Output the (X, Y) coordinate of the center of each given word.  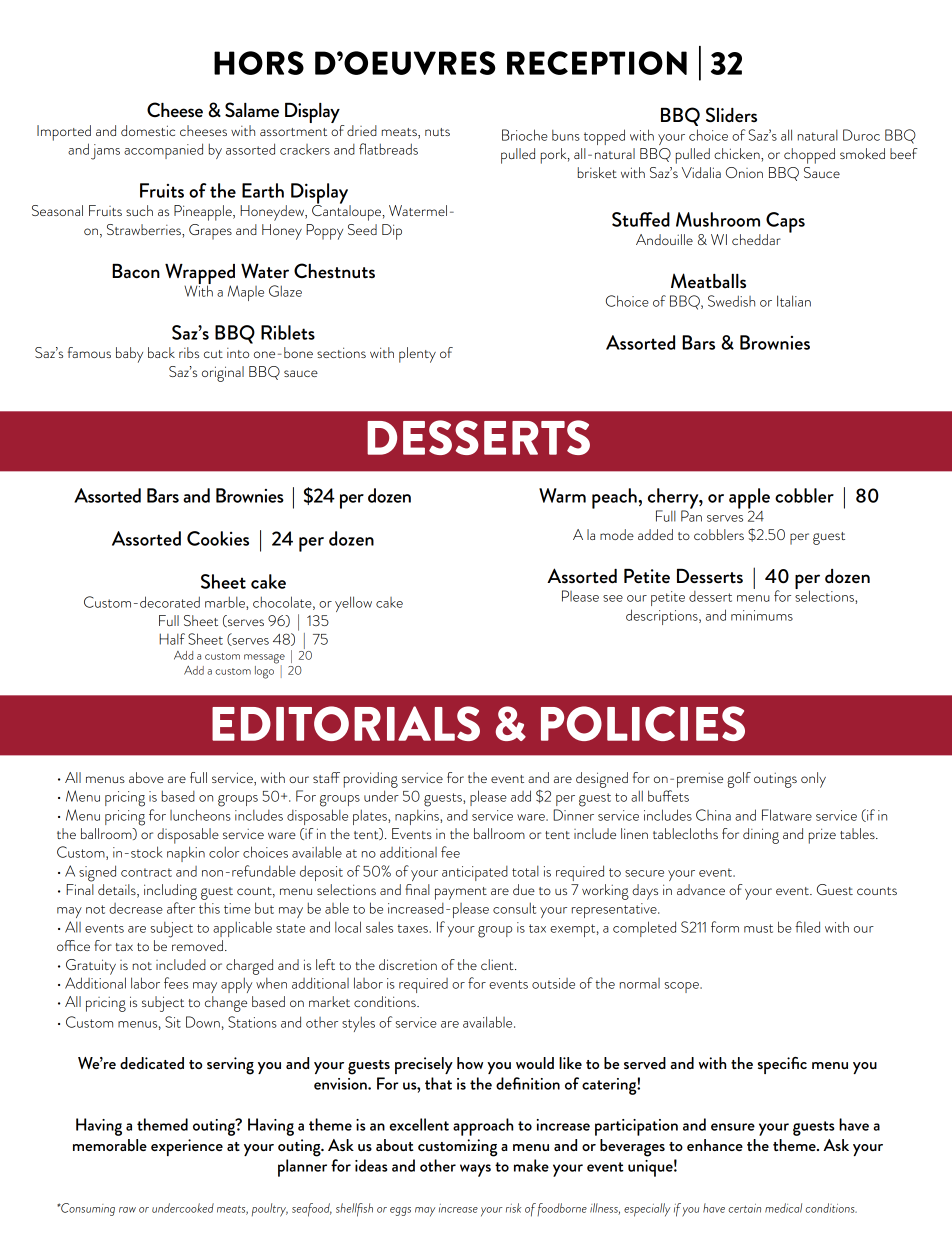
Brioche (525, 135)
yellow (353, 604)
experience (187, 1147)
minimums (762, 615)
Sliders (731, 115)
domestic (148, 130)
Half (172, 639)
